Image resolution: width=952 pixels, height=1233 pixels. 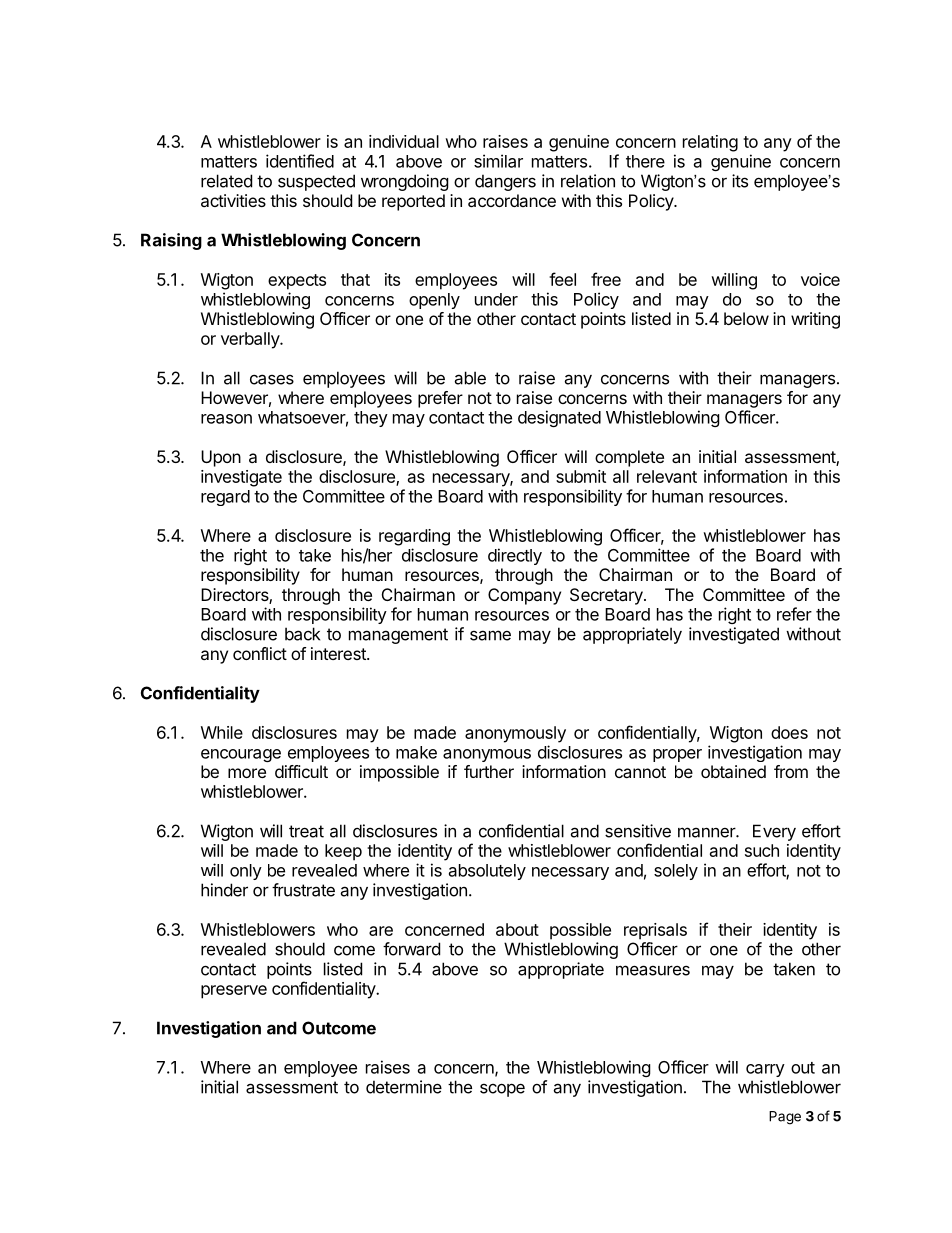 I want to click on relevant, so click(x=667, y=476).
